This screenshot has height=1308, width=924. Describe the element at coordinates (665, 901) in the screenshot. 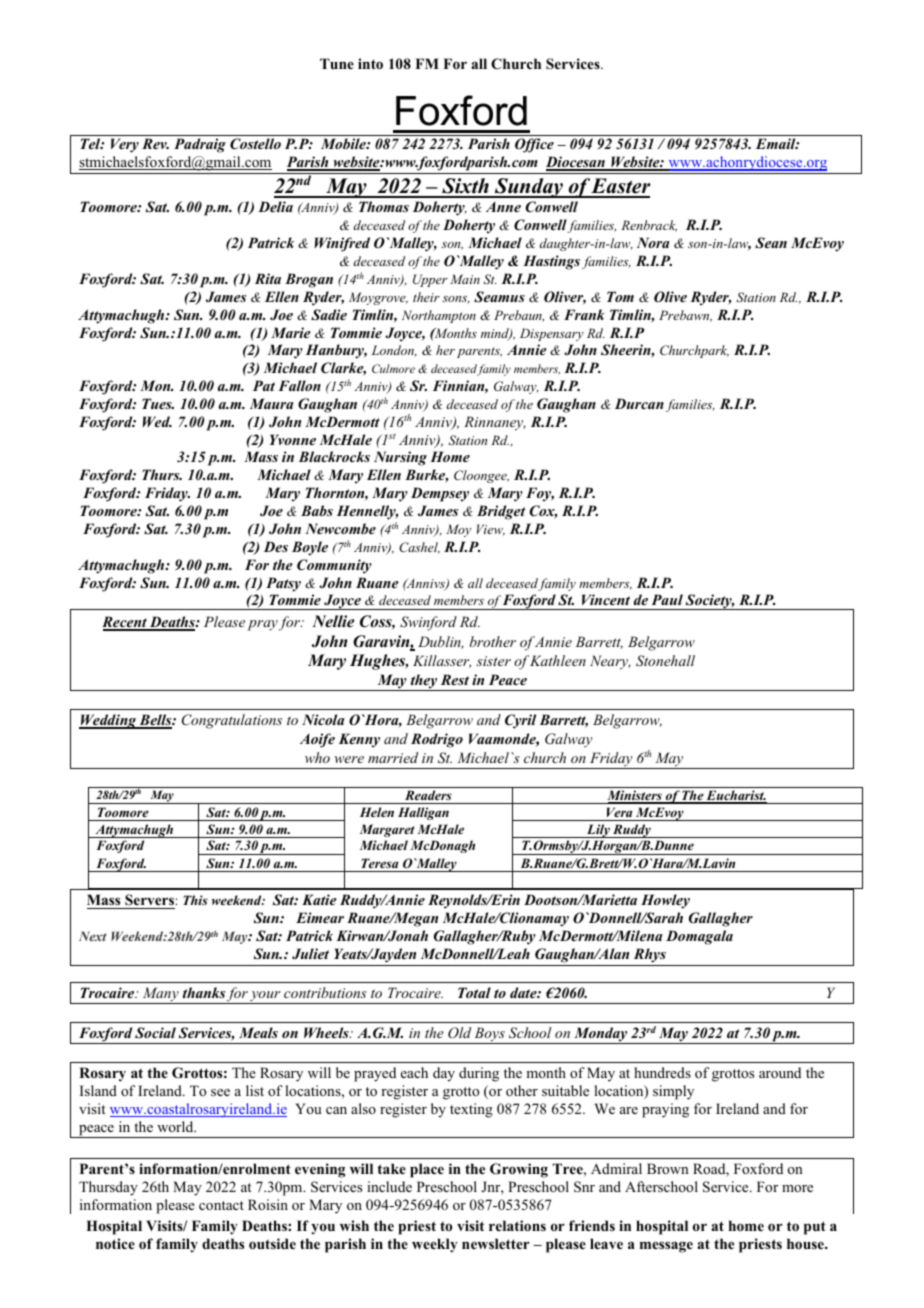

I see `Howley` at that location.
